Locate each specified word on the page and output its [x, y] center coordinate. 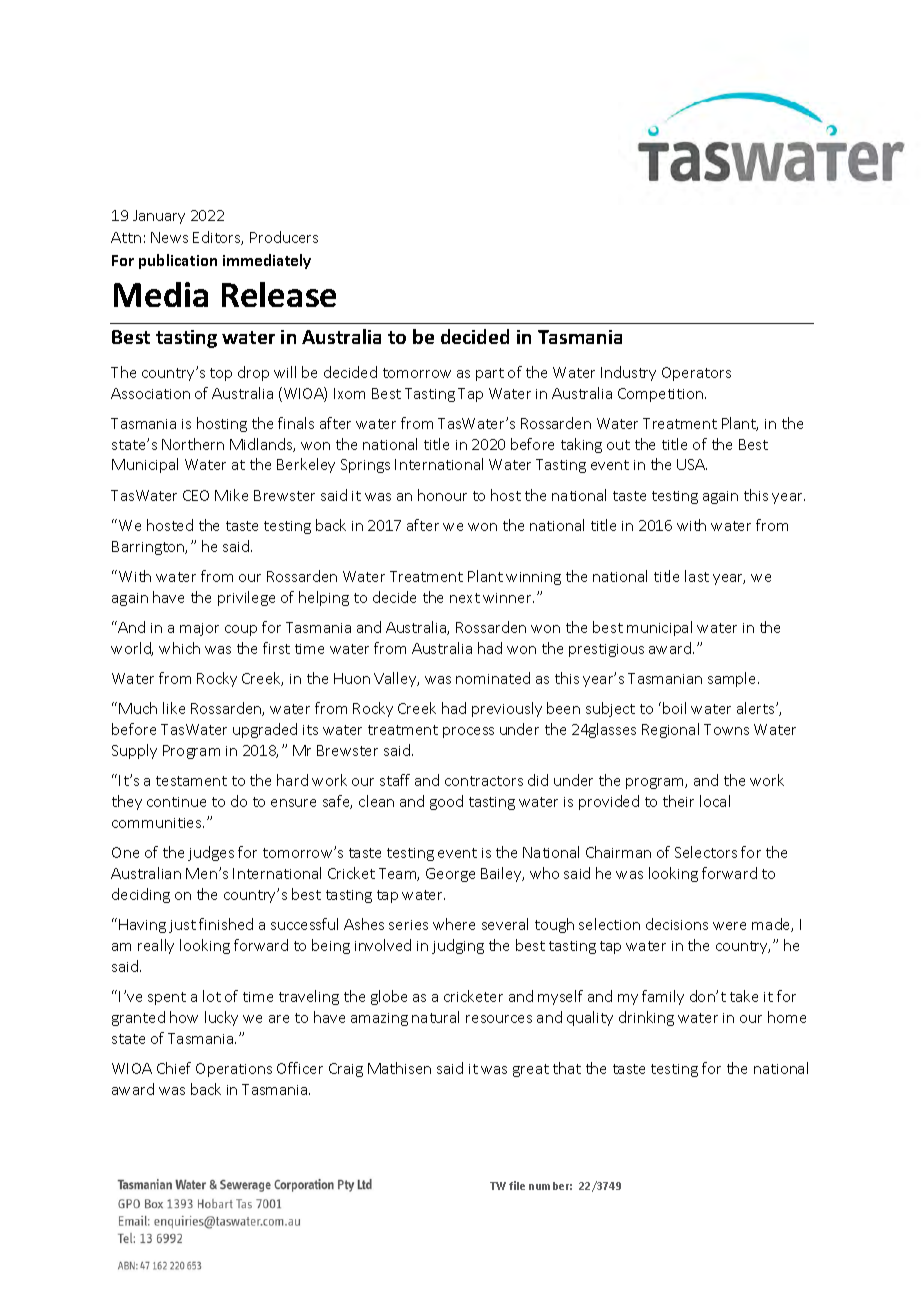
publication [178, 261]
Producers [284, 237]
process [468, 732]
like [174, 708]
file [517, 1185]
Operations [234, 1070]
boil [674, 708]
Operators [696, 374]
